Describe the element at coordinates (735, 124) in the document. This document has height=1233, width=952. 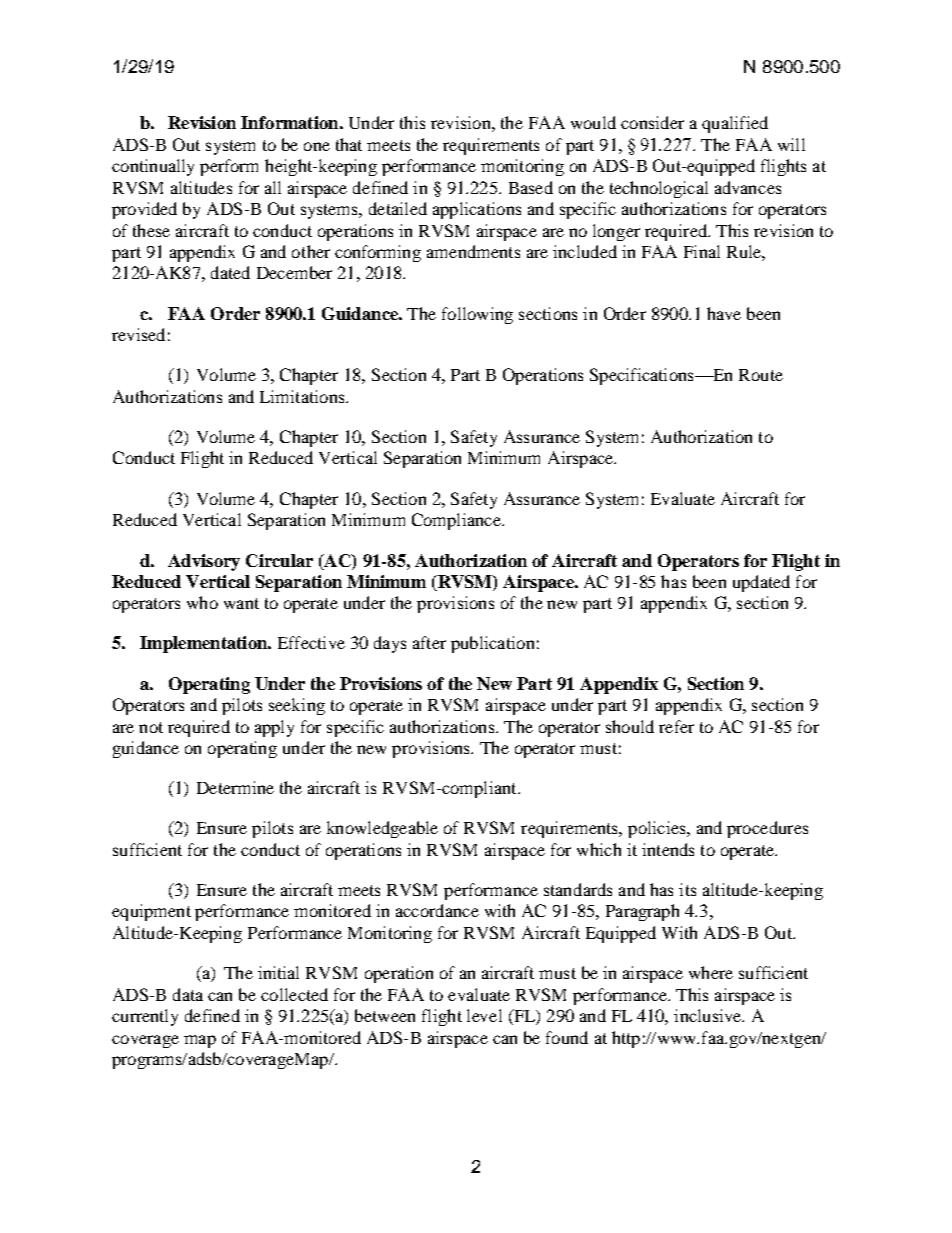
I see `qualified` at that location.
